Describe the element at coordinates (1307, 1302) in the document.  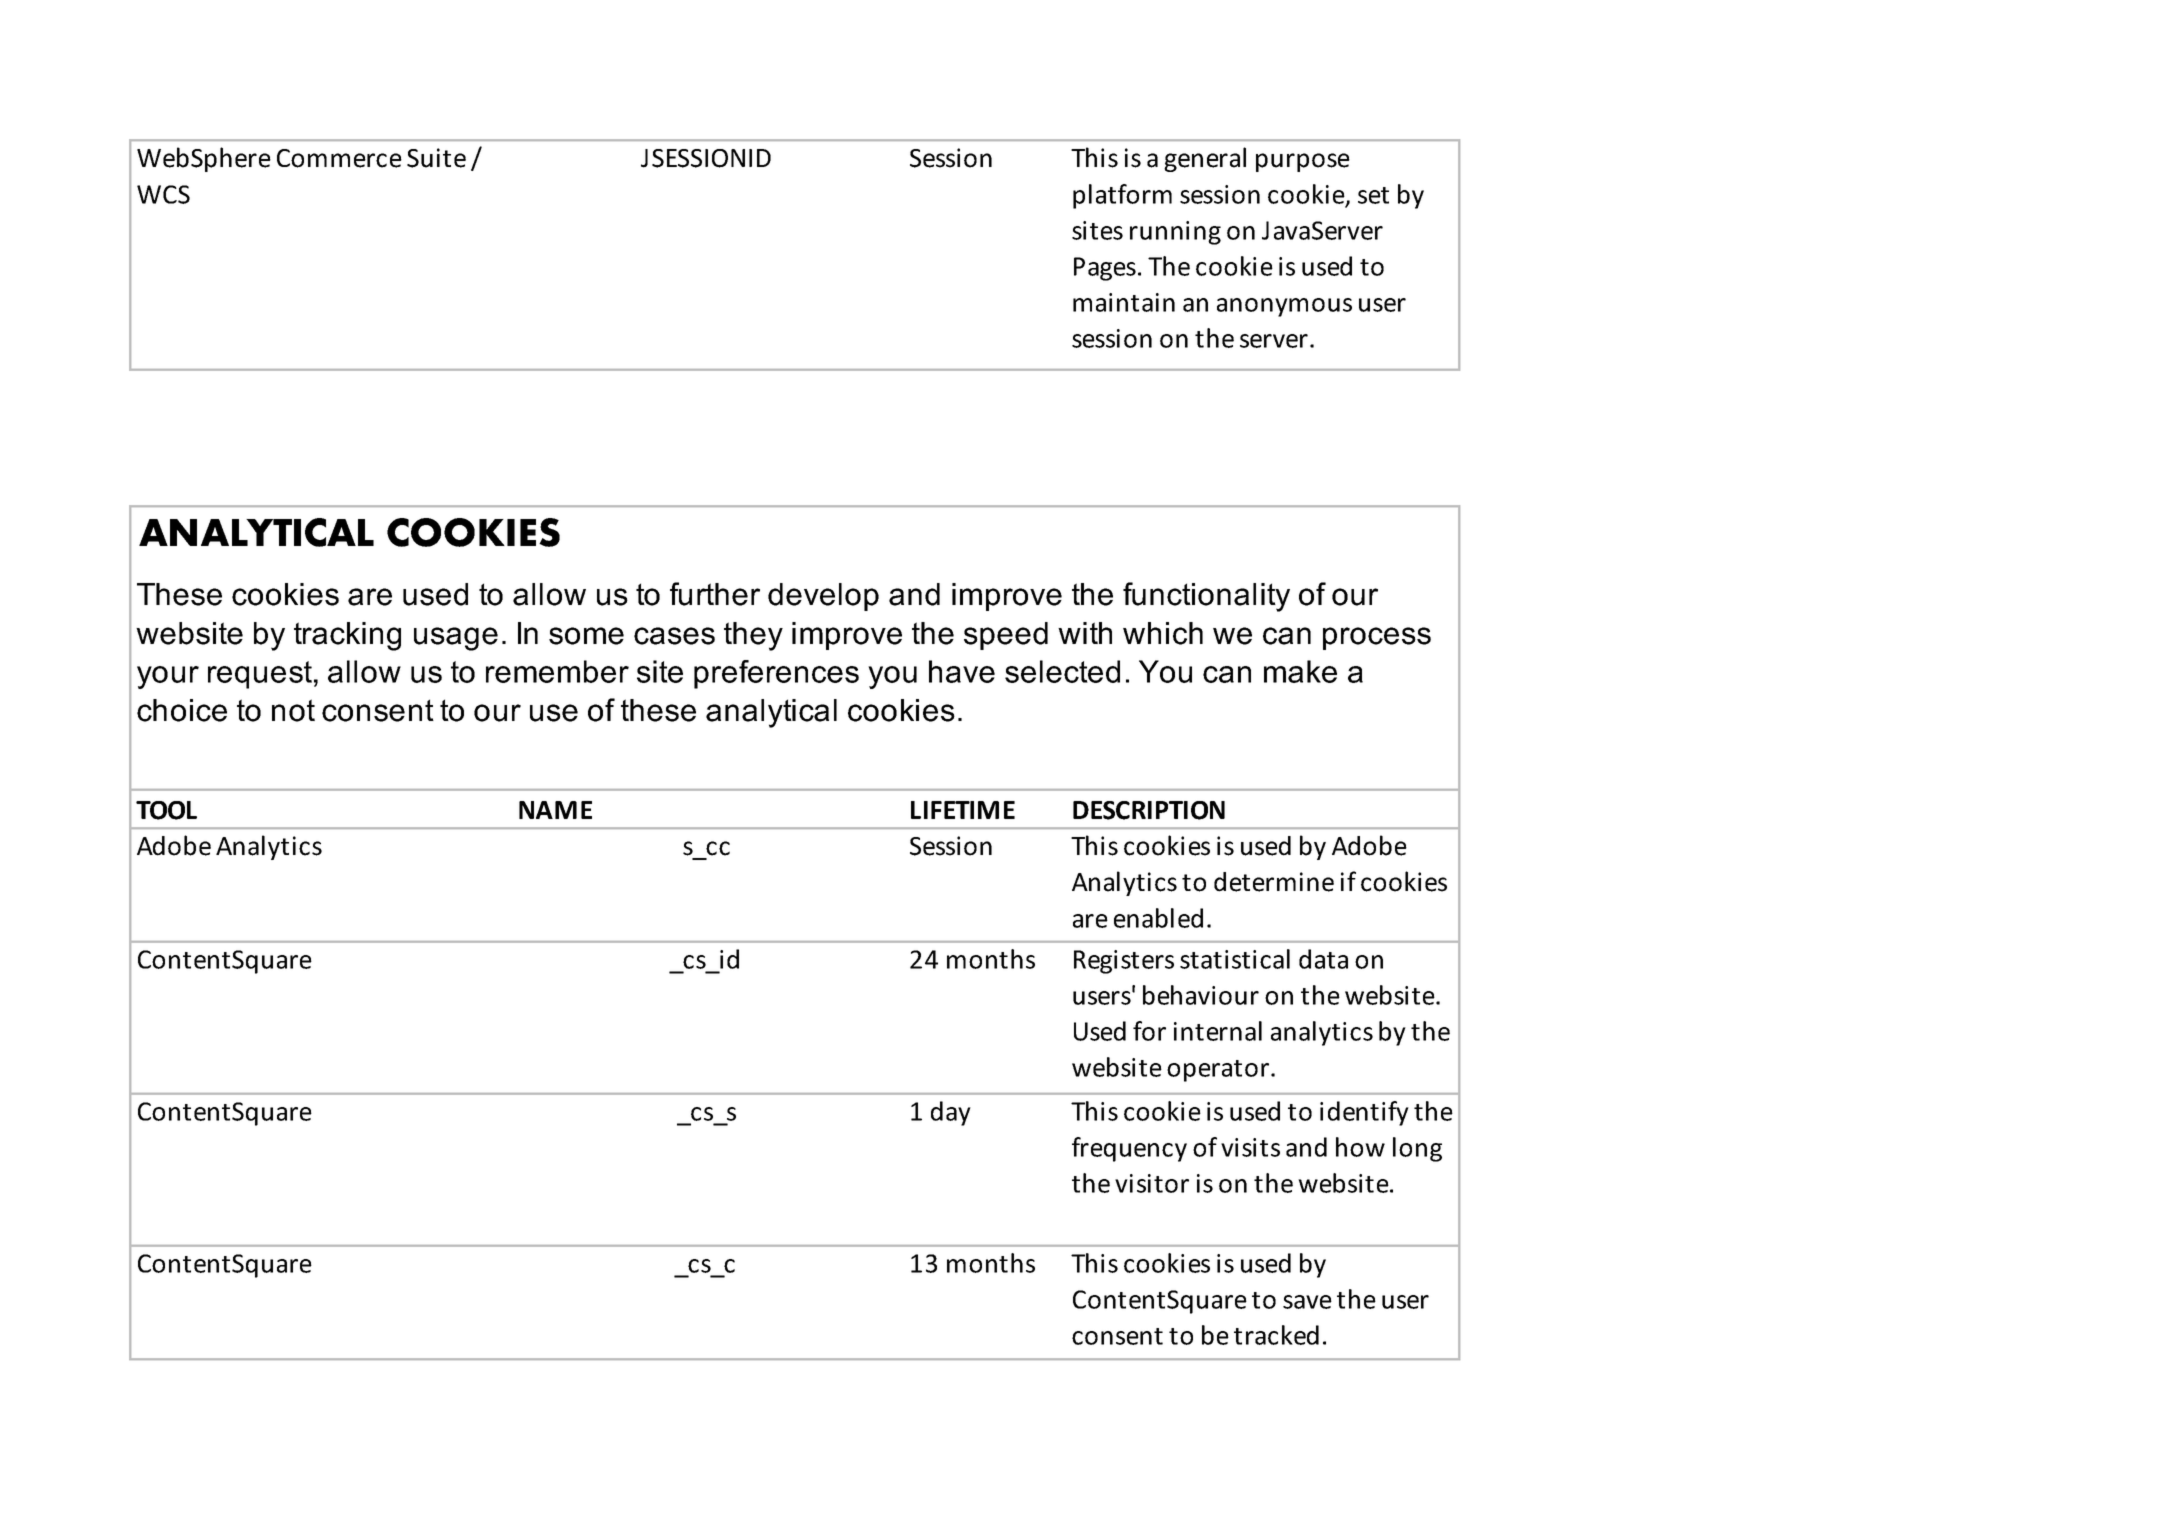
I see `save` at that location.
